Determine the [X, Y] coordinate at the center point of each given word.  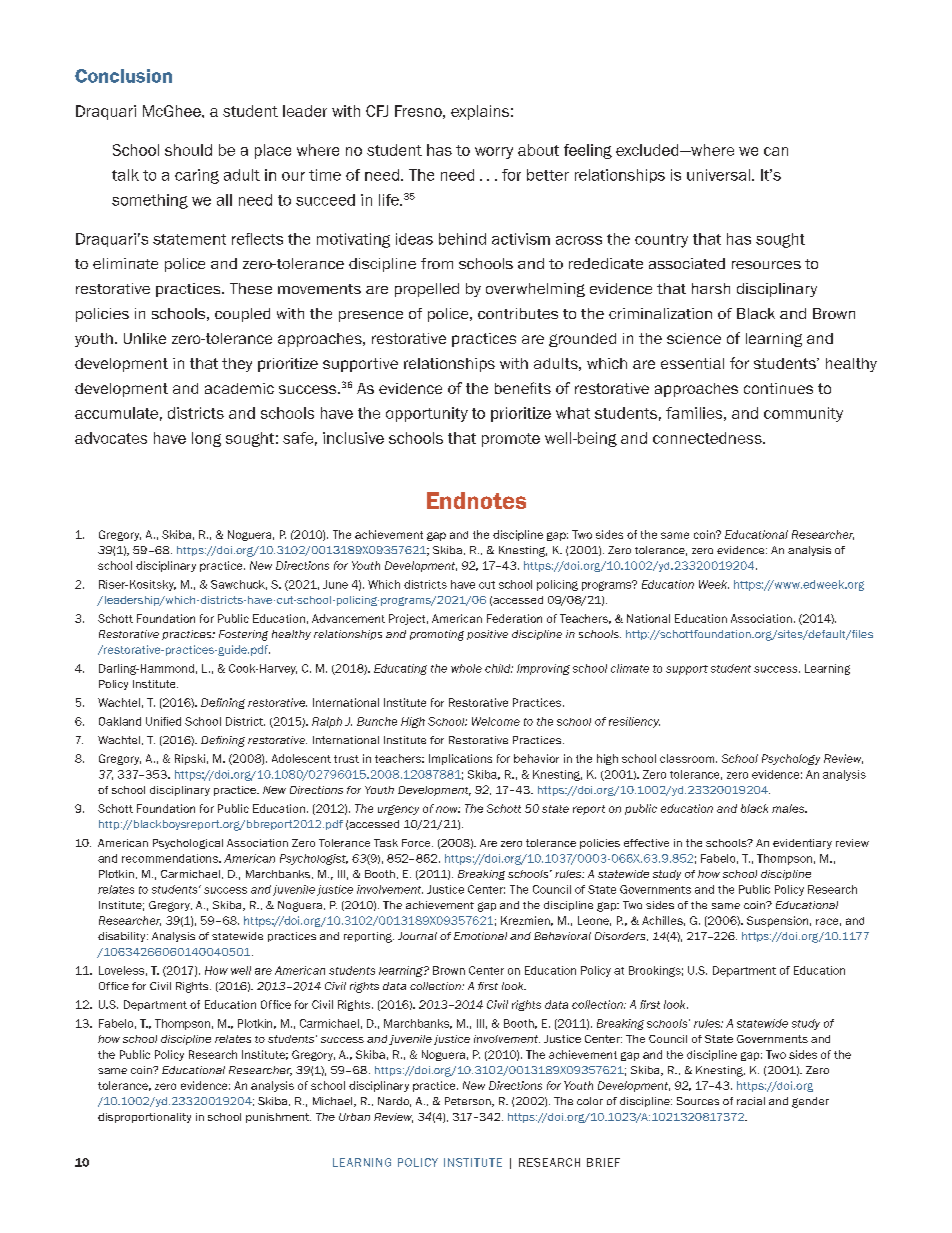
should [188, 150]
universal [720, 175]
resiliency [634, 722]
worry [494, 153]
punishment [278, 1118]
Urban [354, 1117]
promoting [437, 635]
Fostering [243, 635]
